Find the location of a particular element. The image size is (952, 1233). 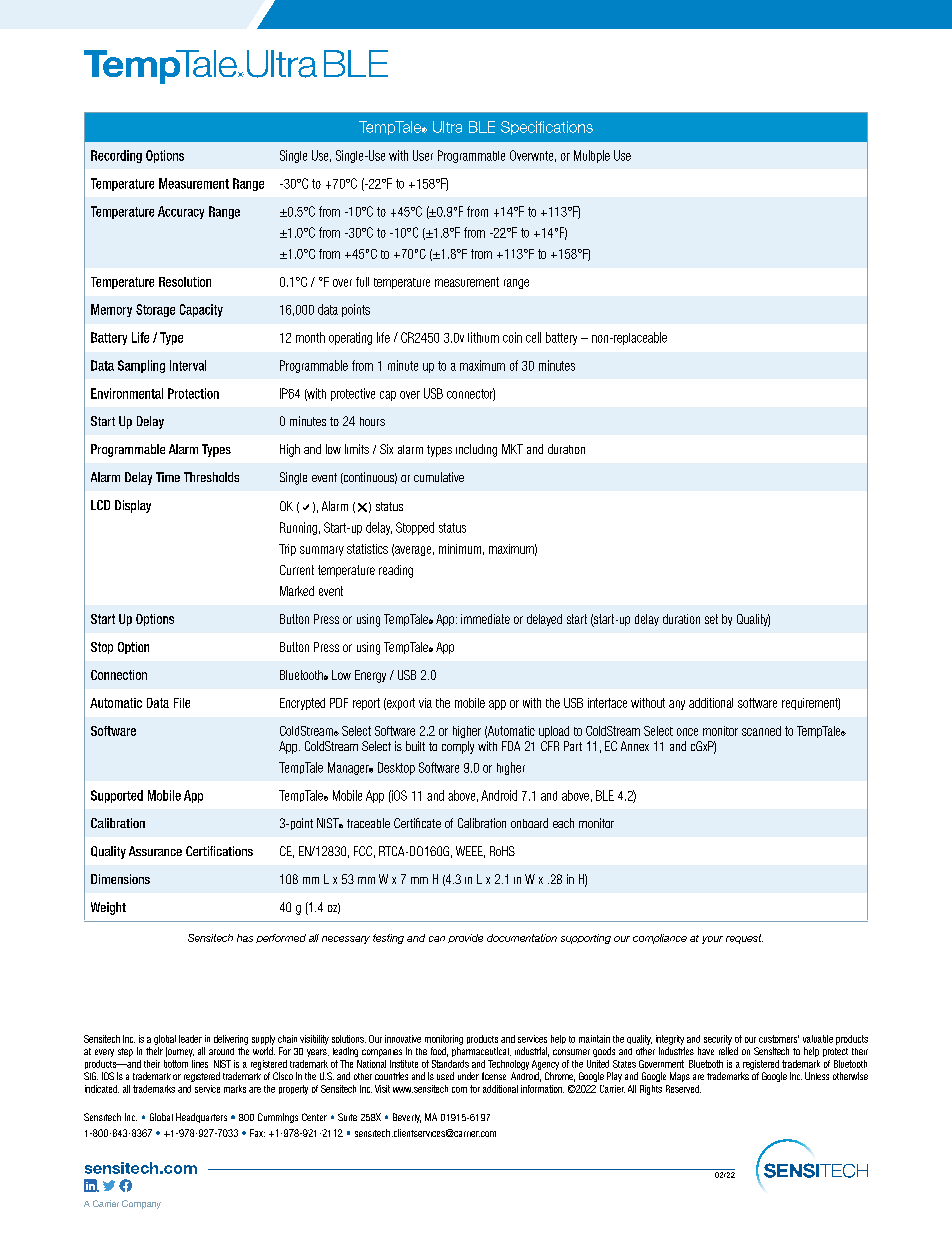

Weight is located at coordinates (108, 908).
